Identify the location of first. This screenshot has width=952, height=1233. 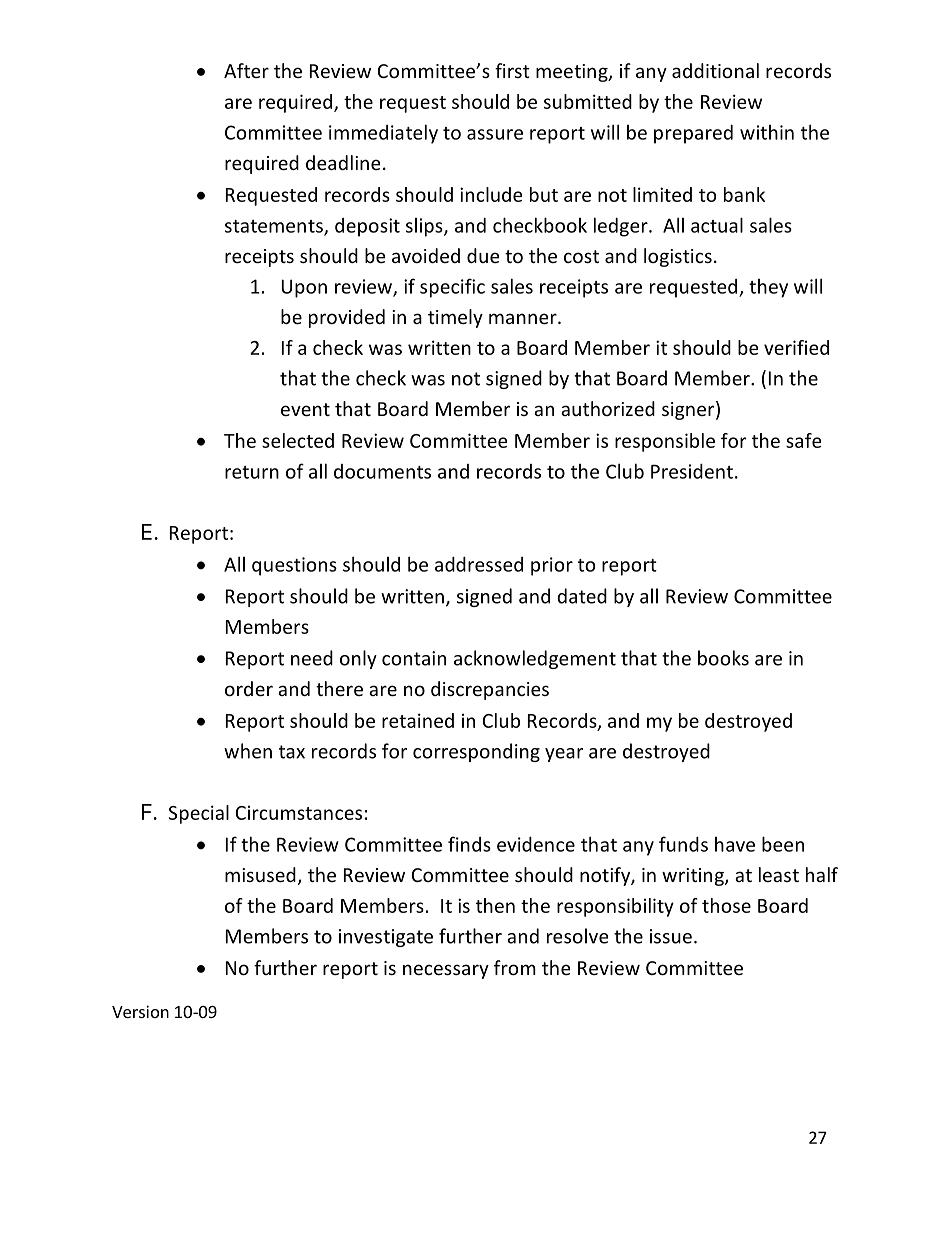
(512, 70).
